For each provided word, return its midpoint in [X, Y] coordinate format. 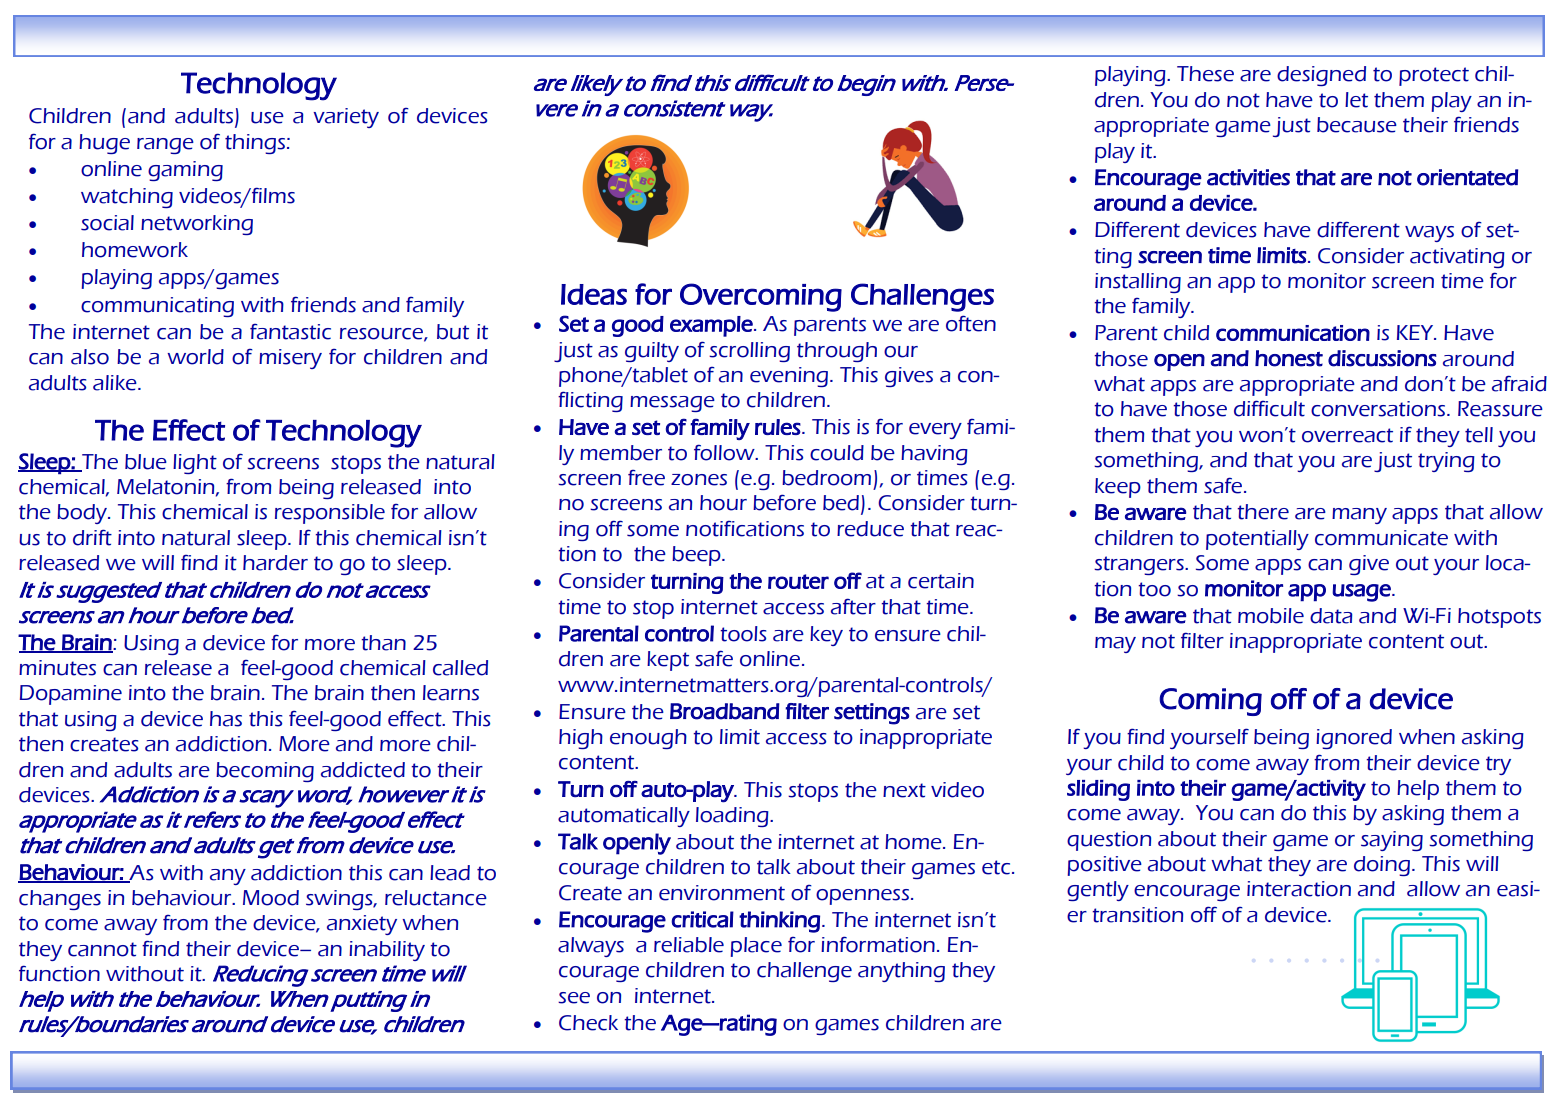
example [712, 326]
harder [275, 563]
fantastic [290, 331]
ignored [1354, 739]
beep [697, 556]
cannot [102, 949]
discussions [1382, 358]
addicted [363, 770]
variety [346, 118]
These [1205, 74]
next [904, 790]
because [1357, 125]
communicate [1381, 538]
